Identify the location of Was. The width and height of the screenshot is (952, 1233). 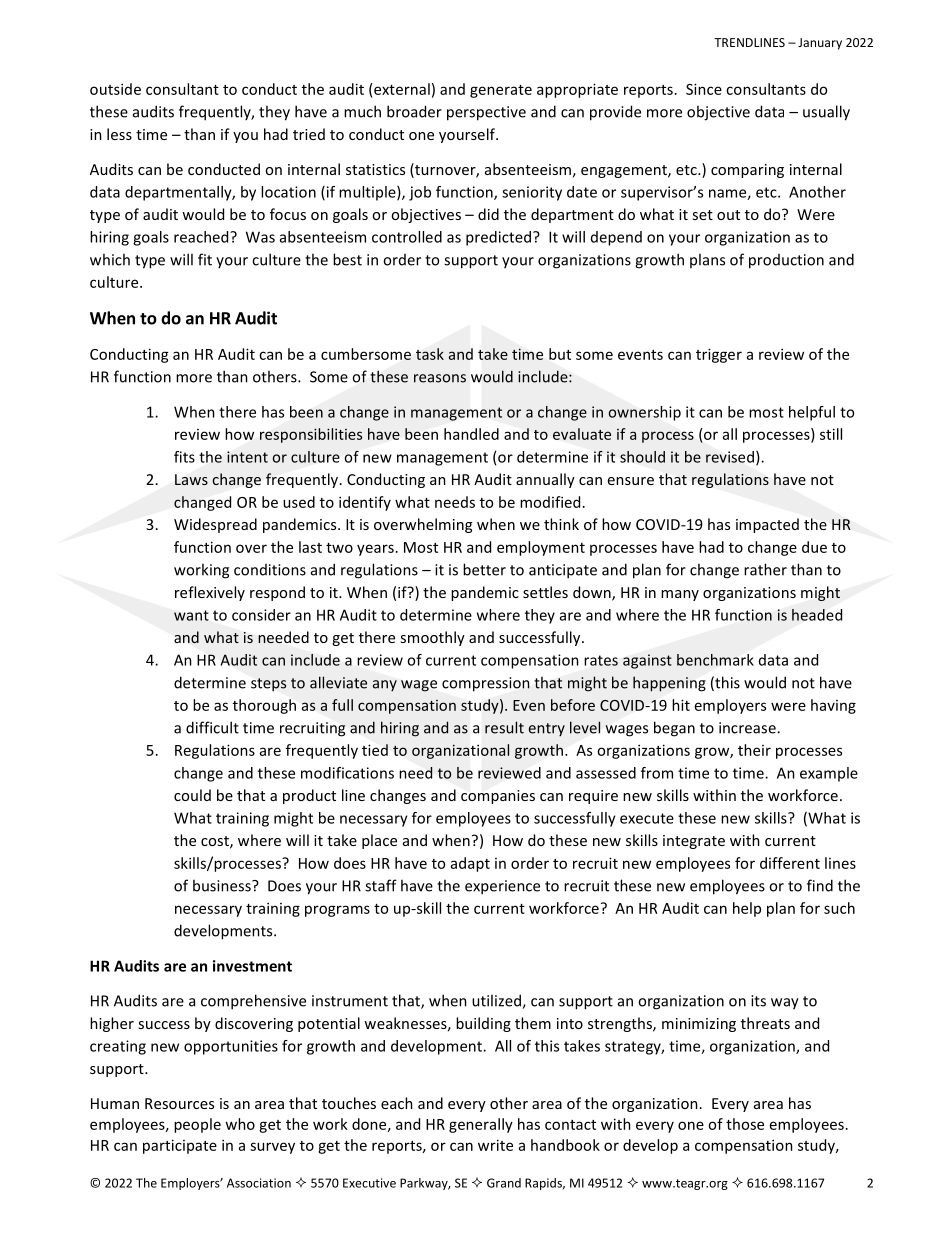
(260, 237).
